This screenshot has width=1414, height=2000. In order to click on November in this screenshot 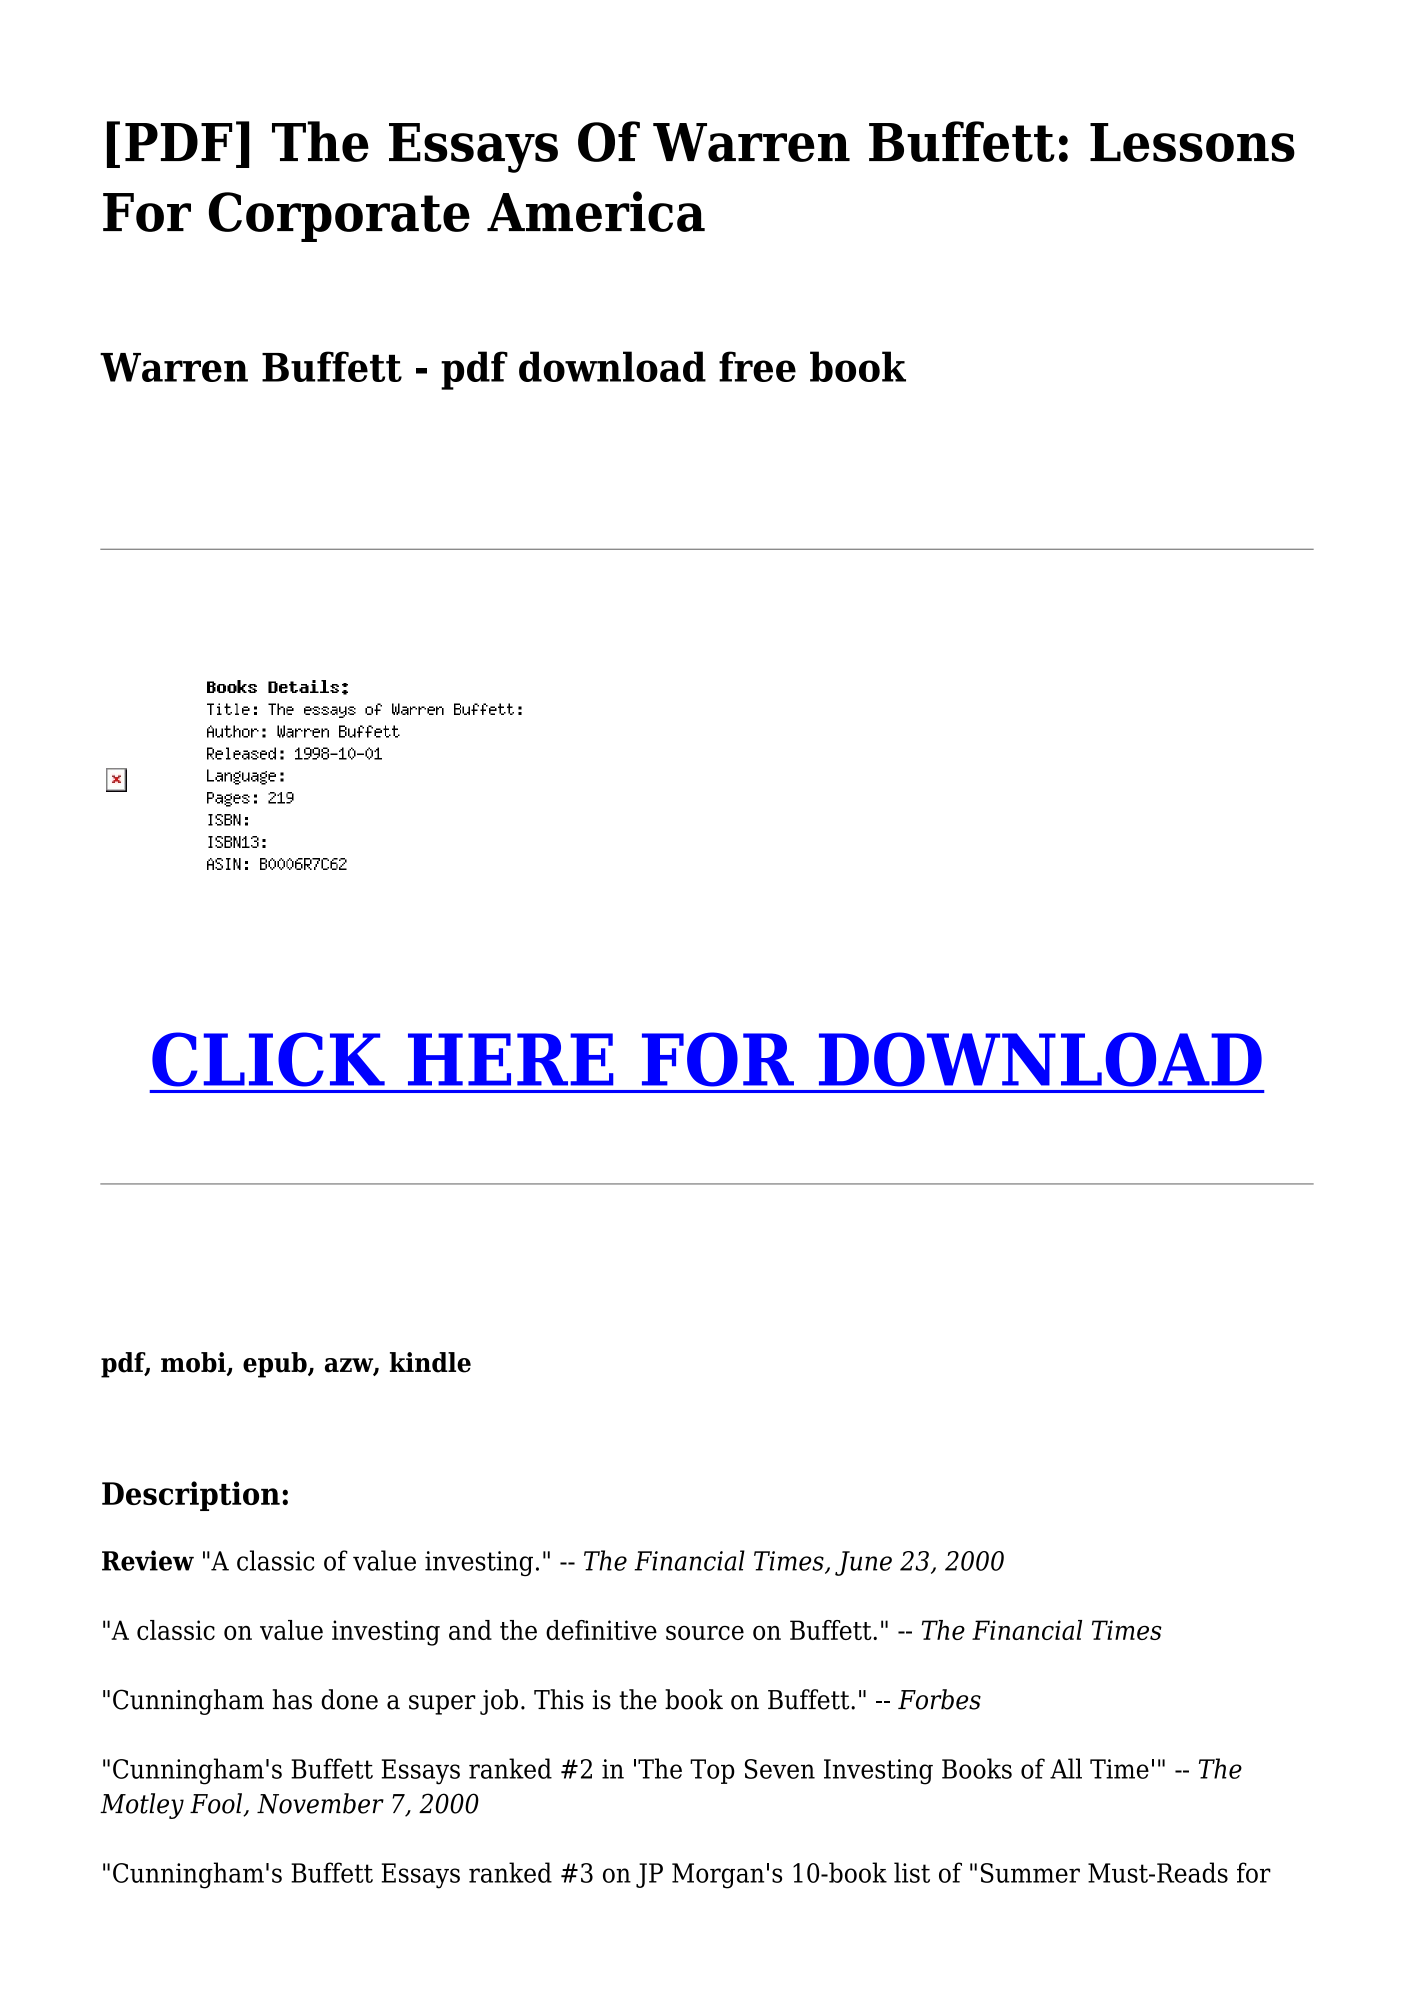, I will do `click(320, 1803)`.
